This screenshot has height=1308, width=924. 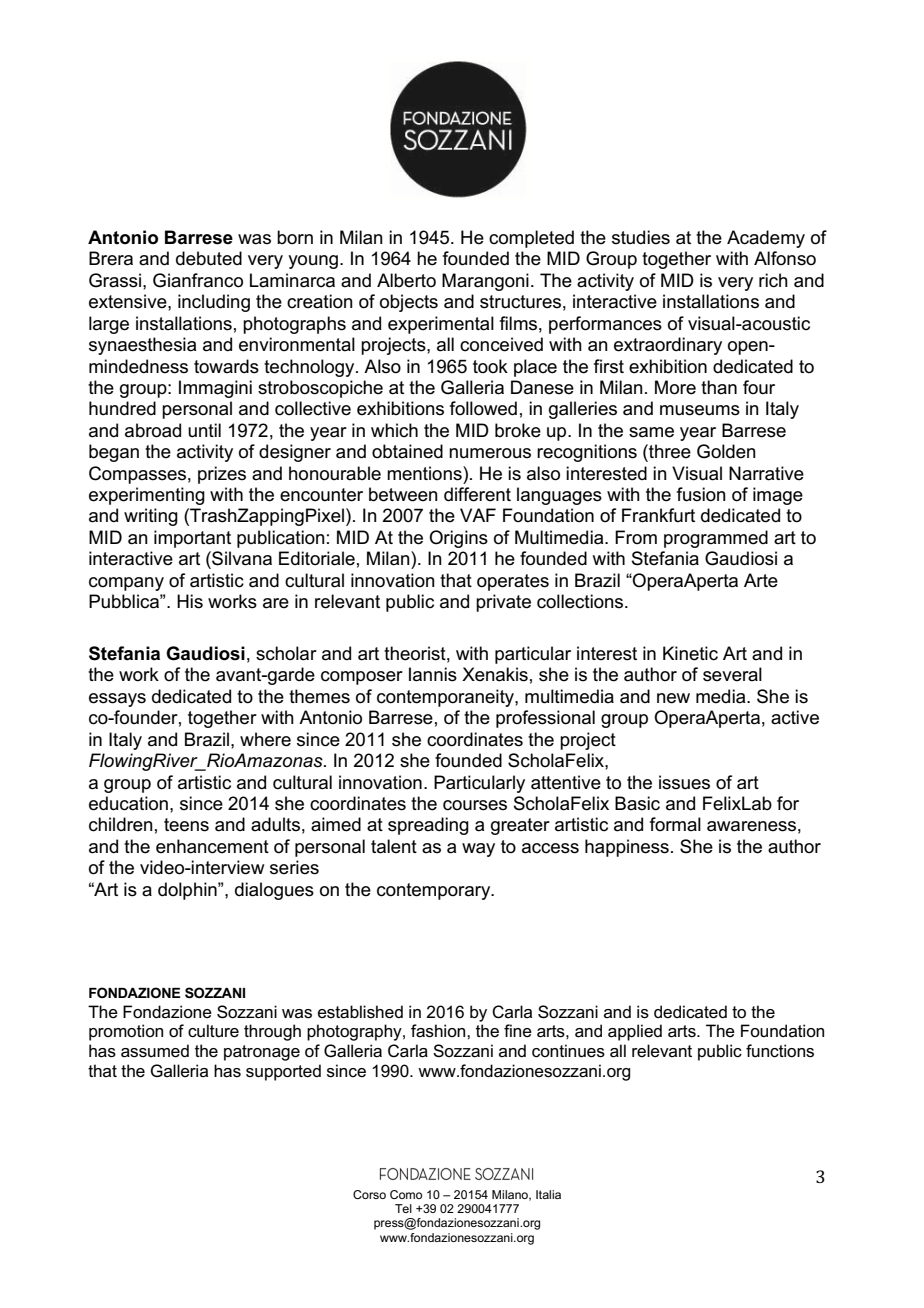 I want to click on private, so click(x=503, y=603).
